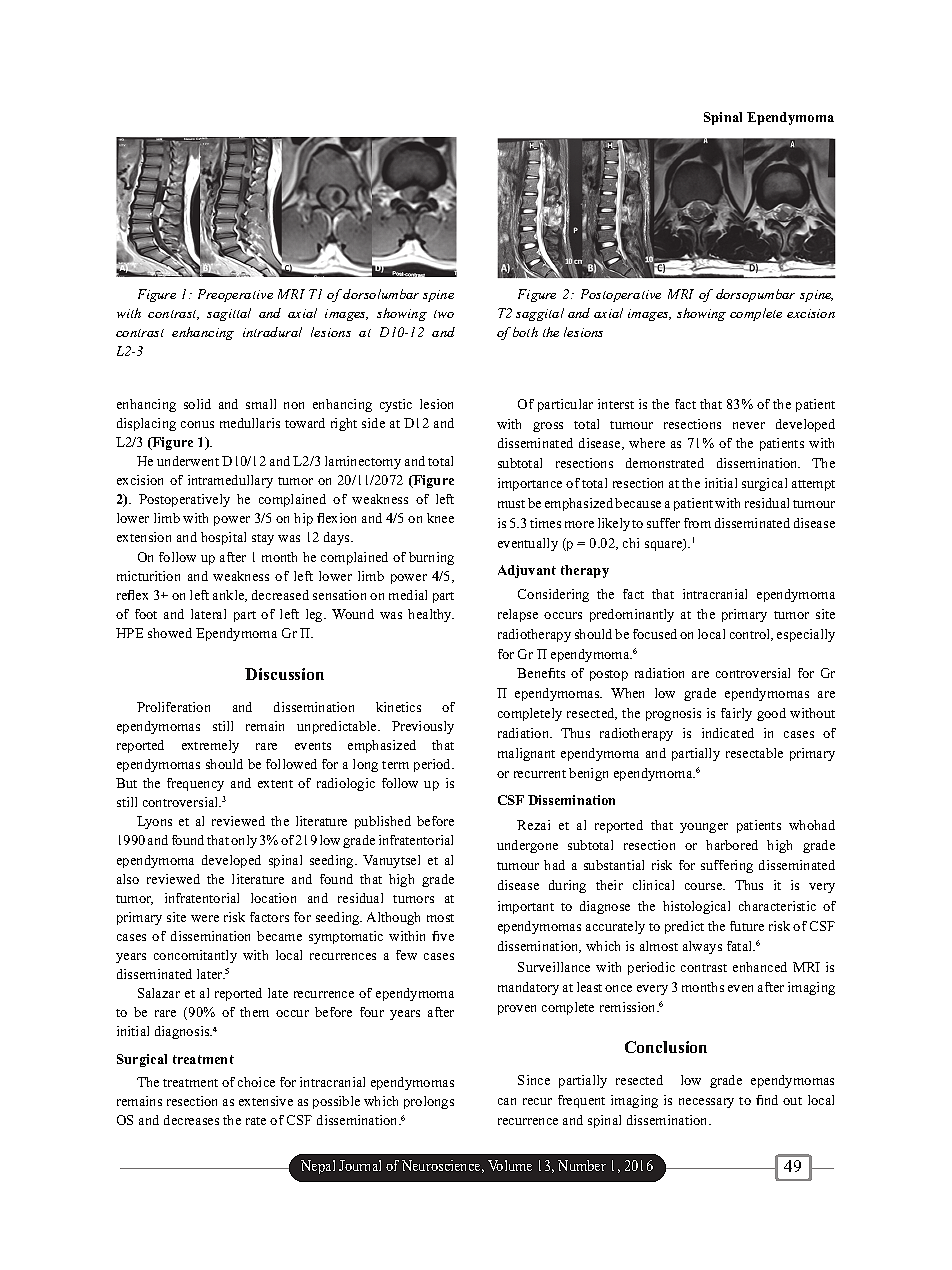  What do you see at coordinates (747, 926) in the page?
I see `future` at bounding box center [747, 926].
